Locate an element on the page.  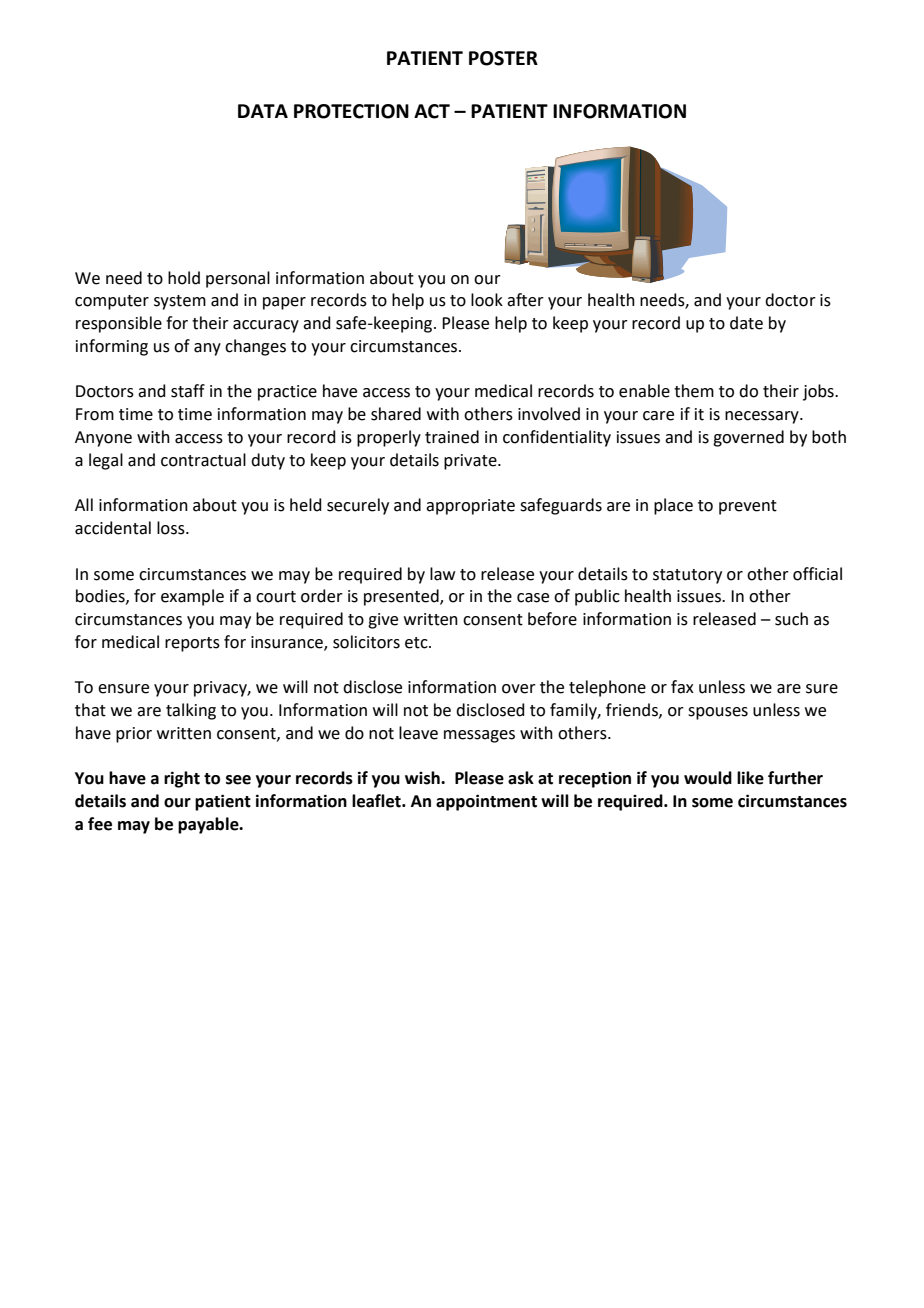
right is located at coordinates (182, 779).
